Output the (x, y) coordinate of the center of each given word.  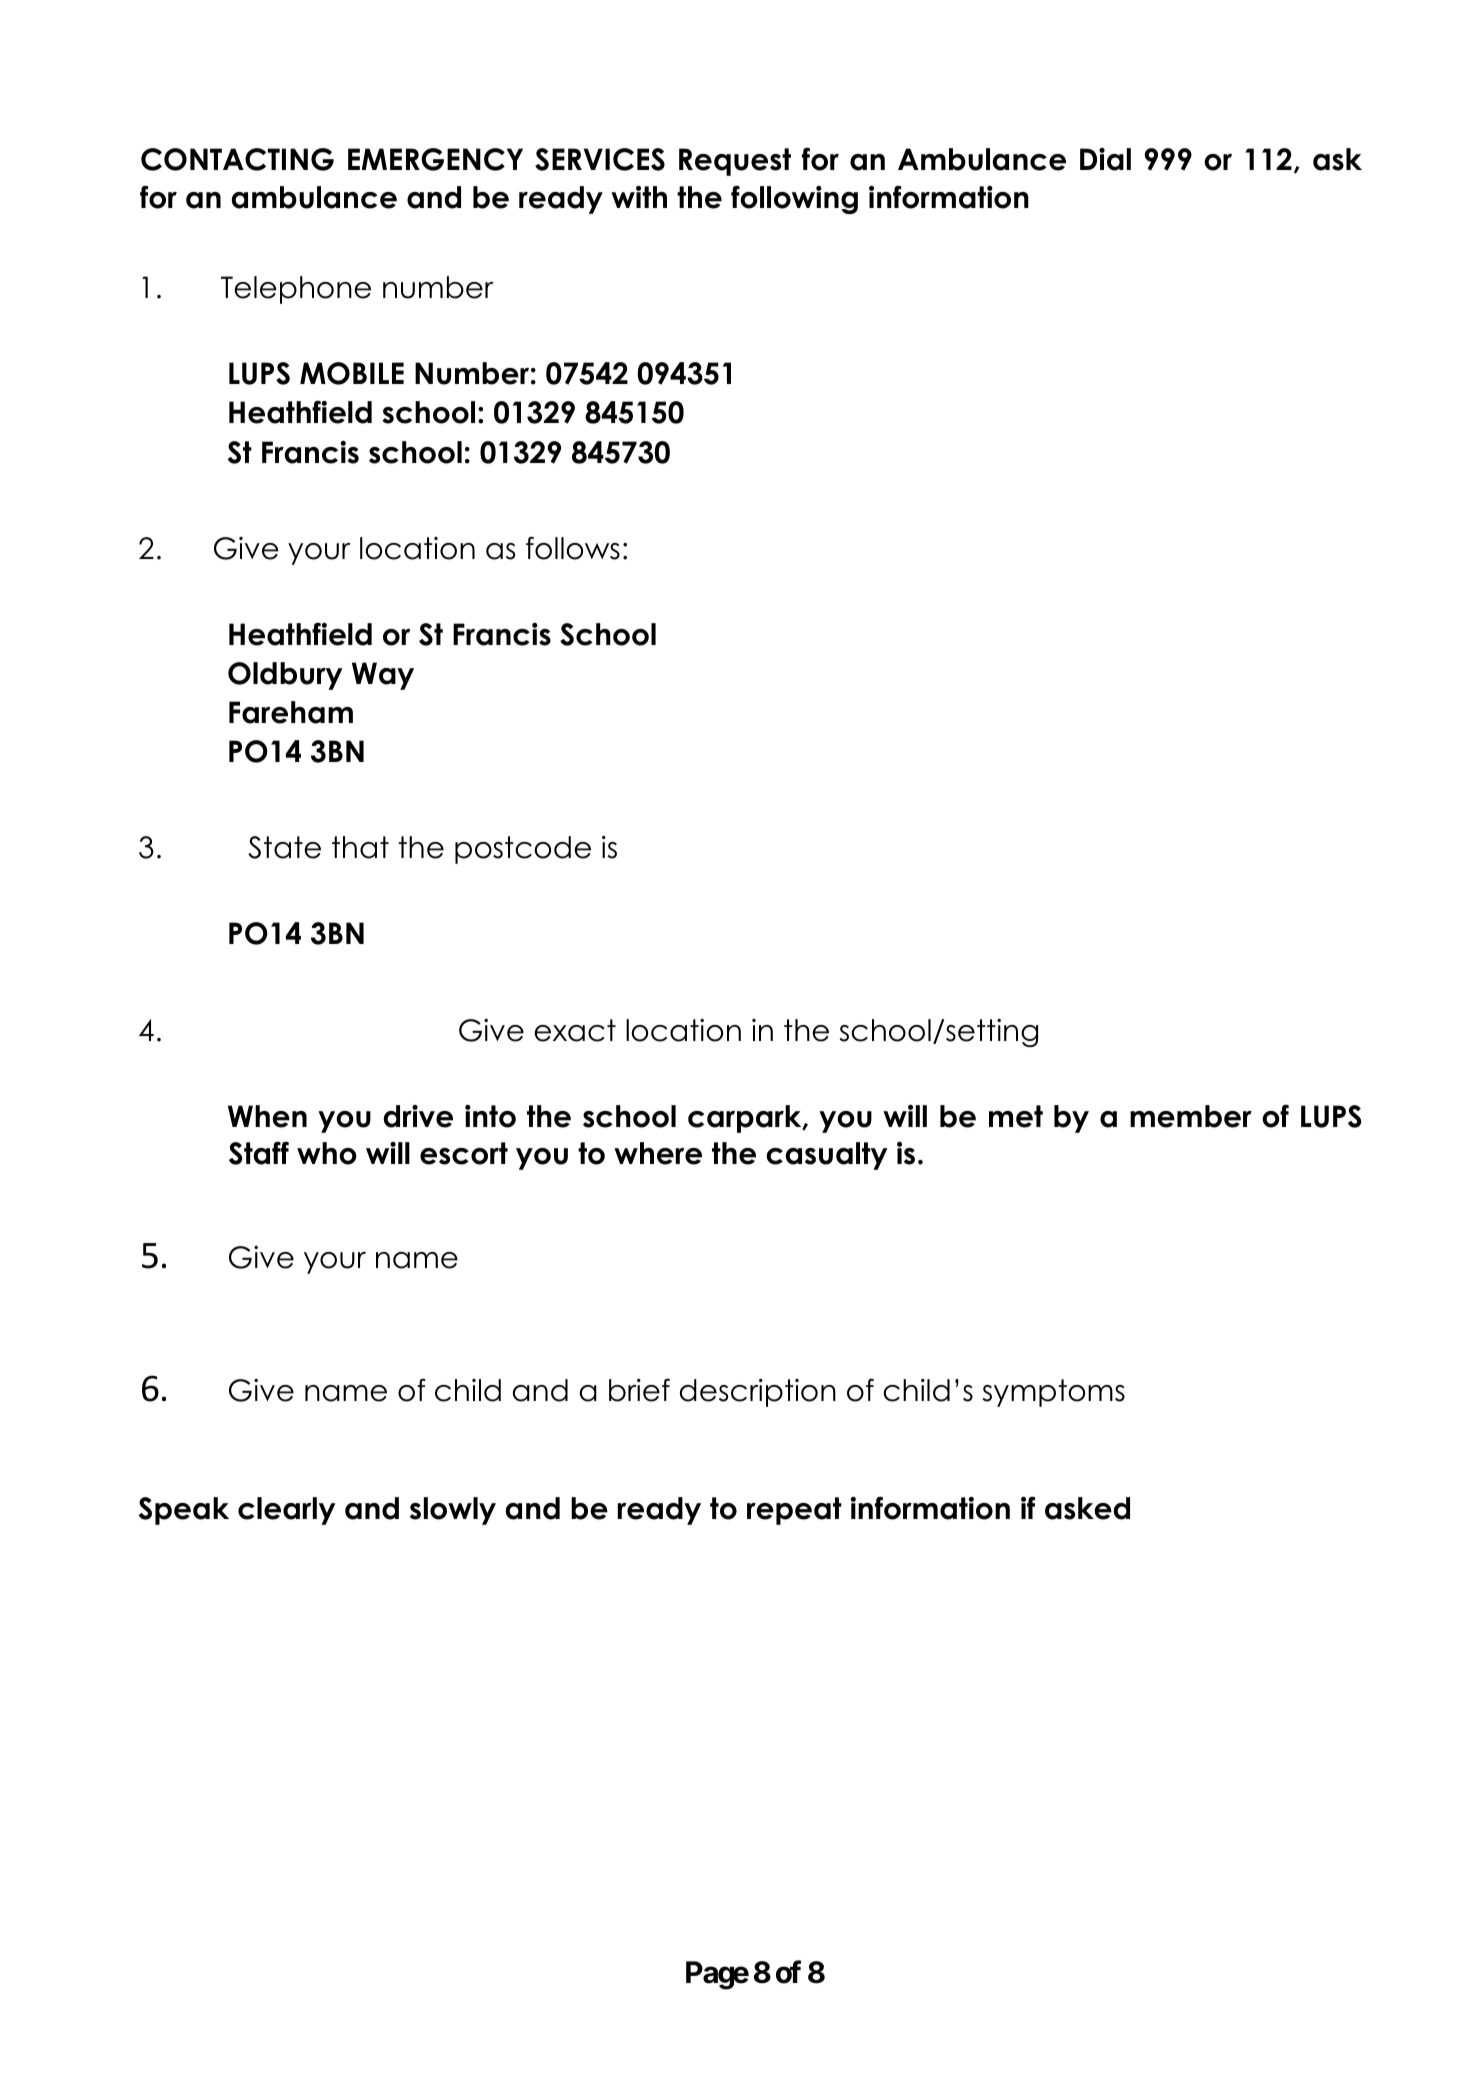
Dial (1105, 159)
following (794, 199)
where (658, 1153)
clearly (287, 1511)
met (1016, 1116)
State (284, 847)
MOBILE (352, 373)
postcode (523, 850)
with (639, 197)
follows (573, 548)
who (327, 1153)
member (1191, 1116)
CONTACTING (237, 159)
